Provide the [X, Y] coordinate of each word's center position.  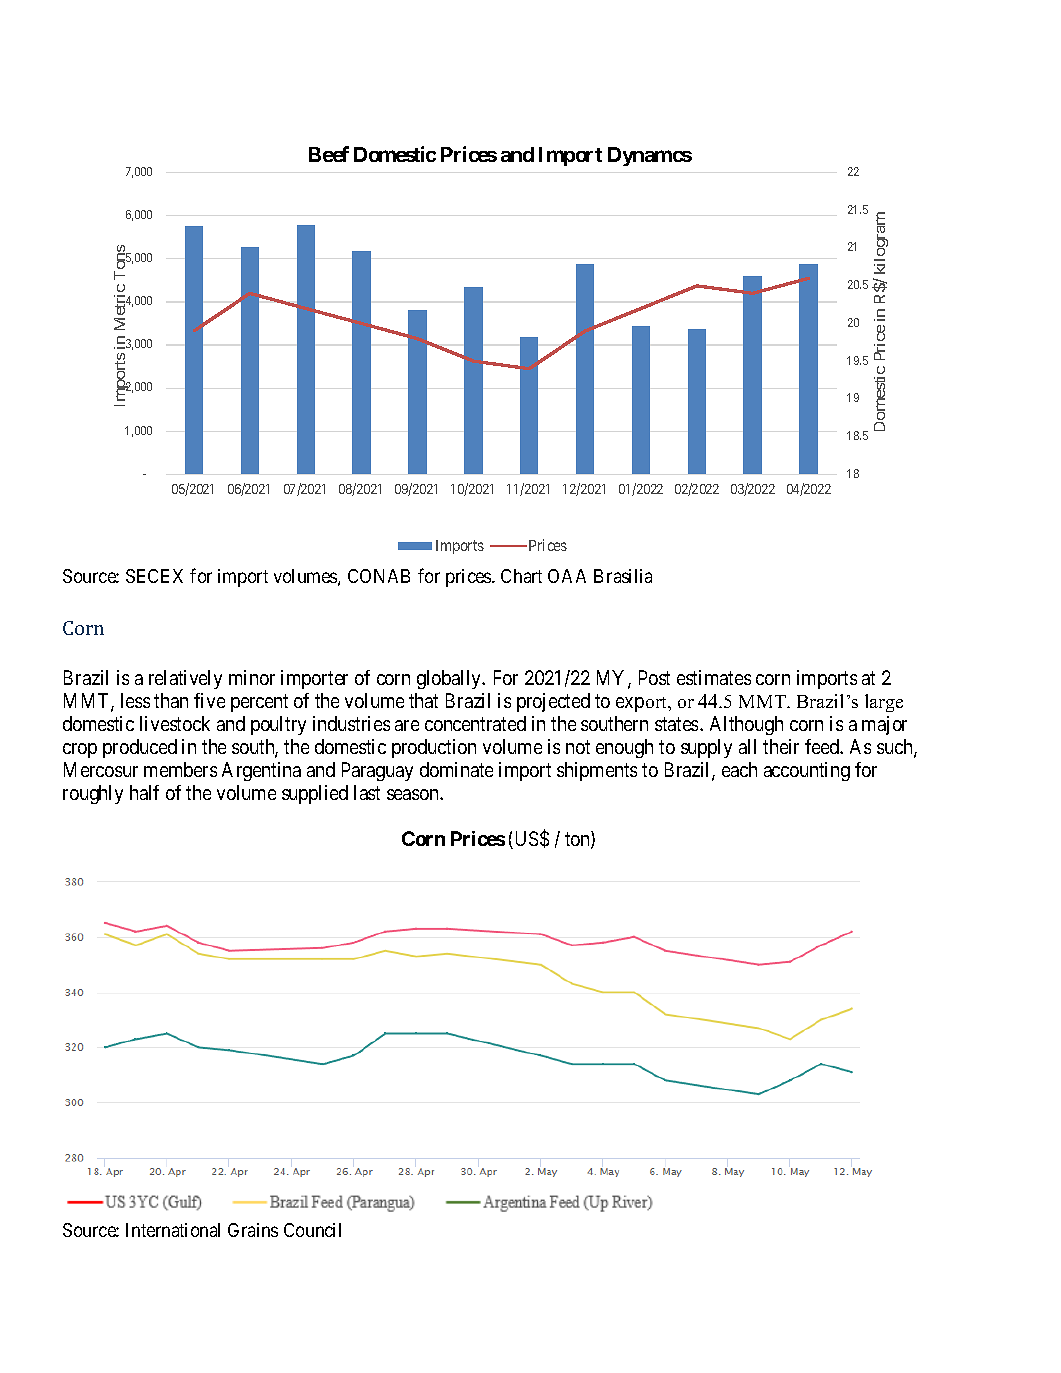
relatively [185, 679]
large [884, 703]
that [423, 700]
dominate [456, 769]
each [739, 769]
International [173, 1230]
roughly [93, 794]
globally [450, 679]
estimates [714, 677]
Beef [329, 154]
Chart [521, 576]
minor [252, 677]
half [144, 792]
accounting [807, 771]
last [367, 792]
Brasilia [623, 576]
